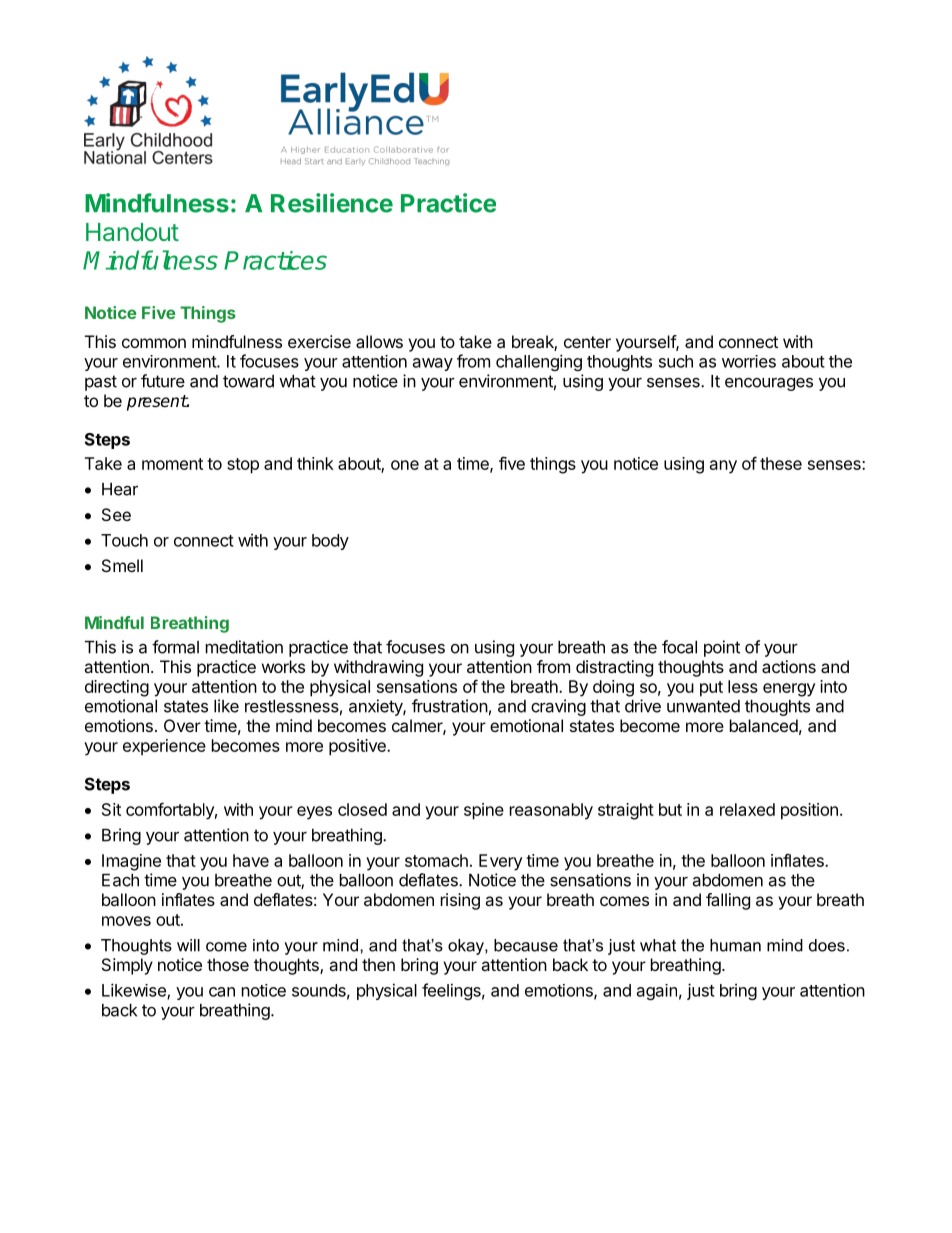 The width and height of the screenshot is (952, 1233). Describe the element at coordinates (228, 964) in the screenshot. I see `those` at that location.
